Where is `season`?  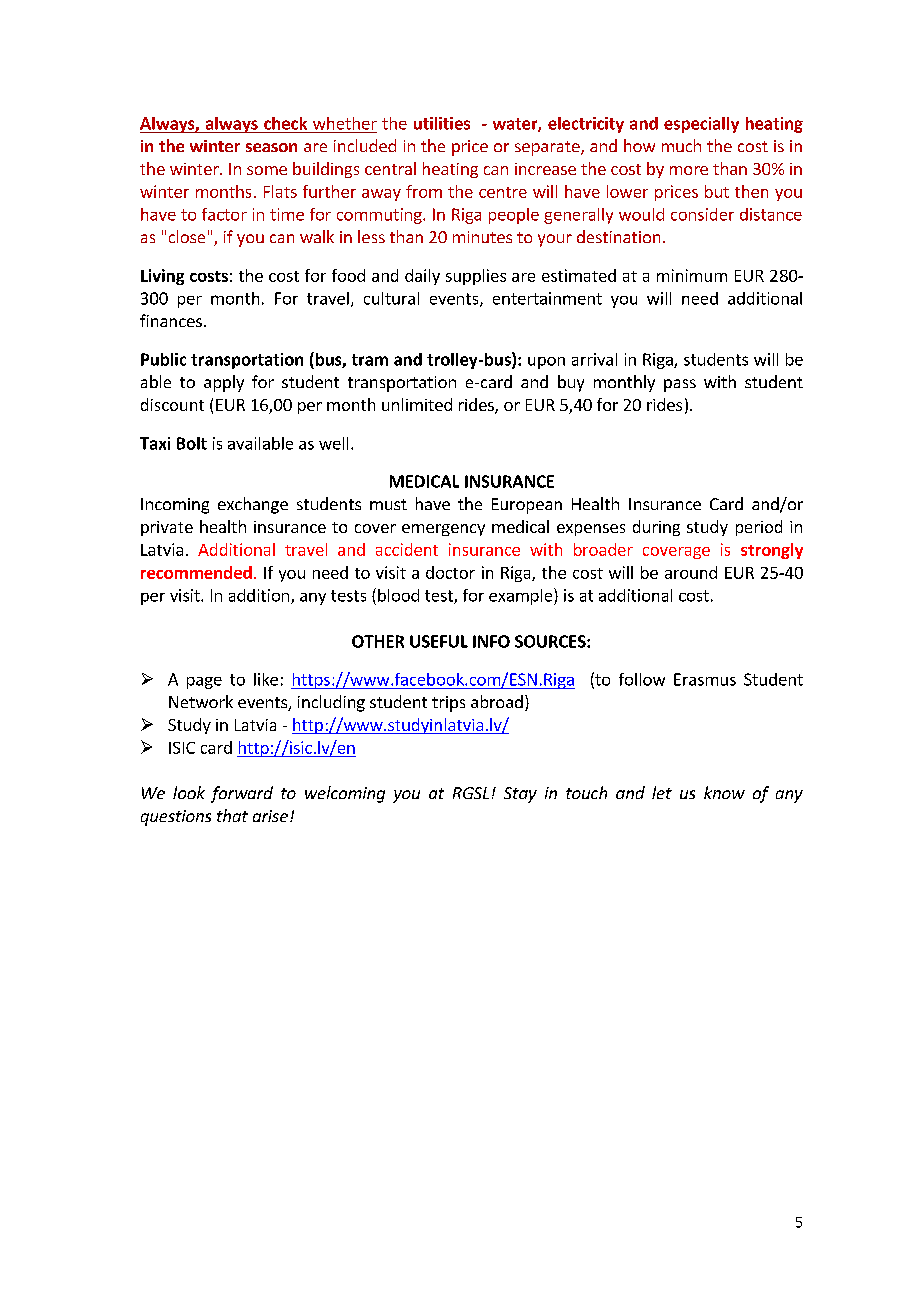
season is located at coordinates (271, 147).
